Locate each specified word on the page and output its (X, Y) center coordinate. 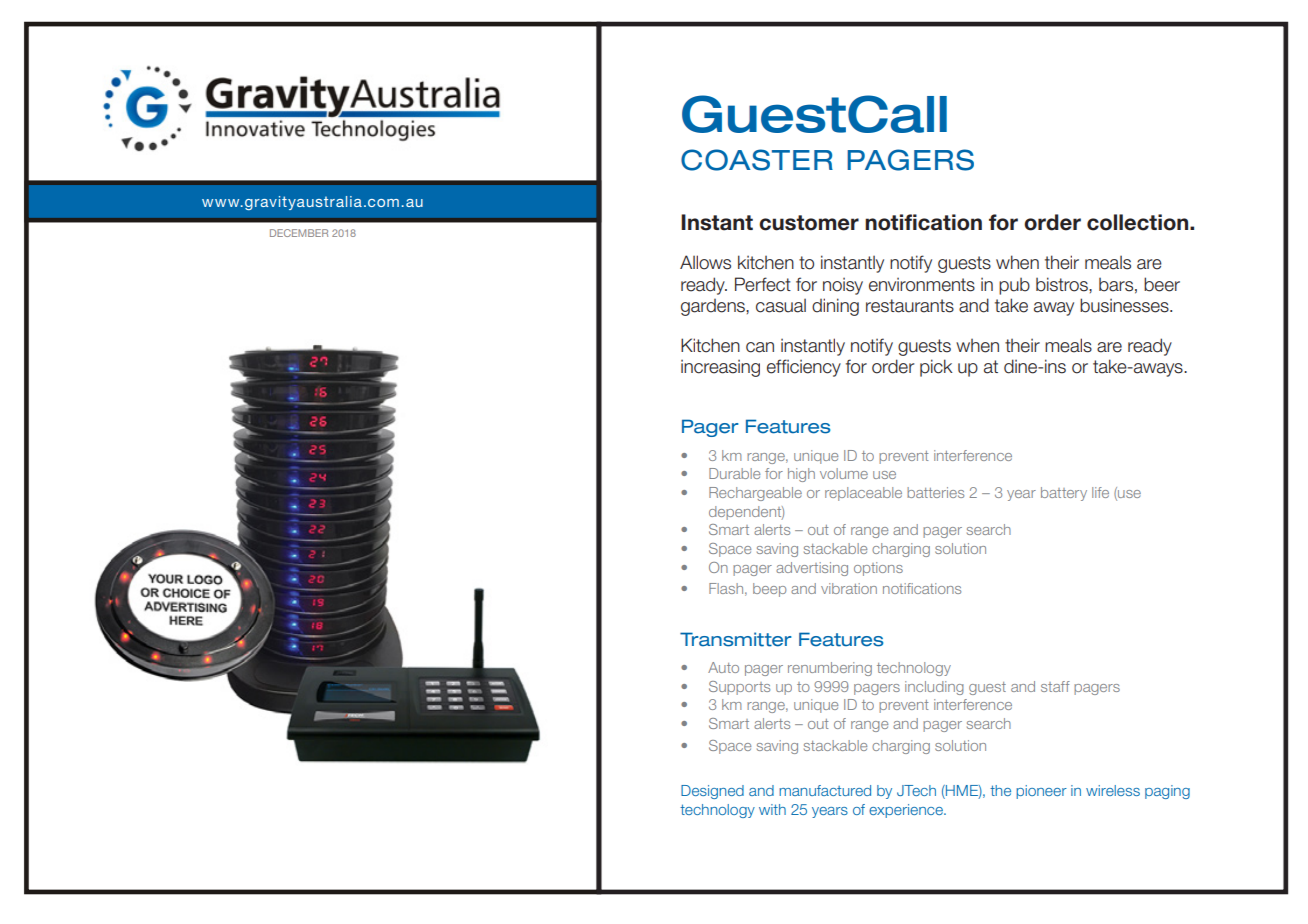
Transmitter (736, 639)
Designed (712, 792)
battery (1064, 494)
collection (1139, 222)
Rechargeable (755, 494)
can (760, 347)
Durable (734, 473)
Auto (723, 667)
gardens (714, 307)
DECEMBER (299, 233)
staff (1055, 686)
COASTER (757, 160)
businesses (1125, 305)
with (772, 809)
